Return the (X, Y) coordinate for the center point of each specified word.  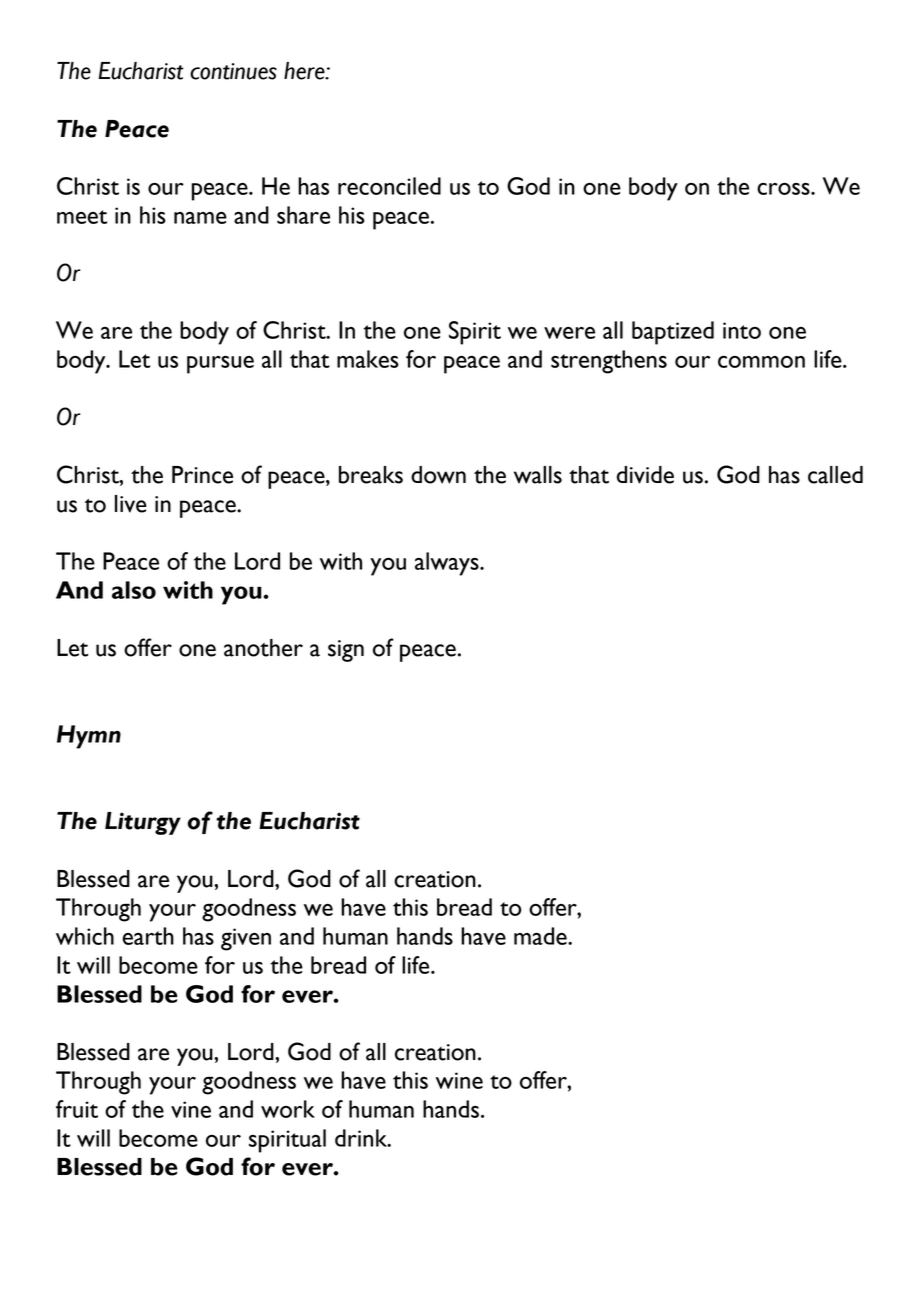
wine (459, 1080)
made (541, 936)
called (835, 475)
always (448, 564)
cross (784, 189)
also (134, 590)
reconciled (389, 186)
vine (191, 1109)
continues (233, 71)
